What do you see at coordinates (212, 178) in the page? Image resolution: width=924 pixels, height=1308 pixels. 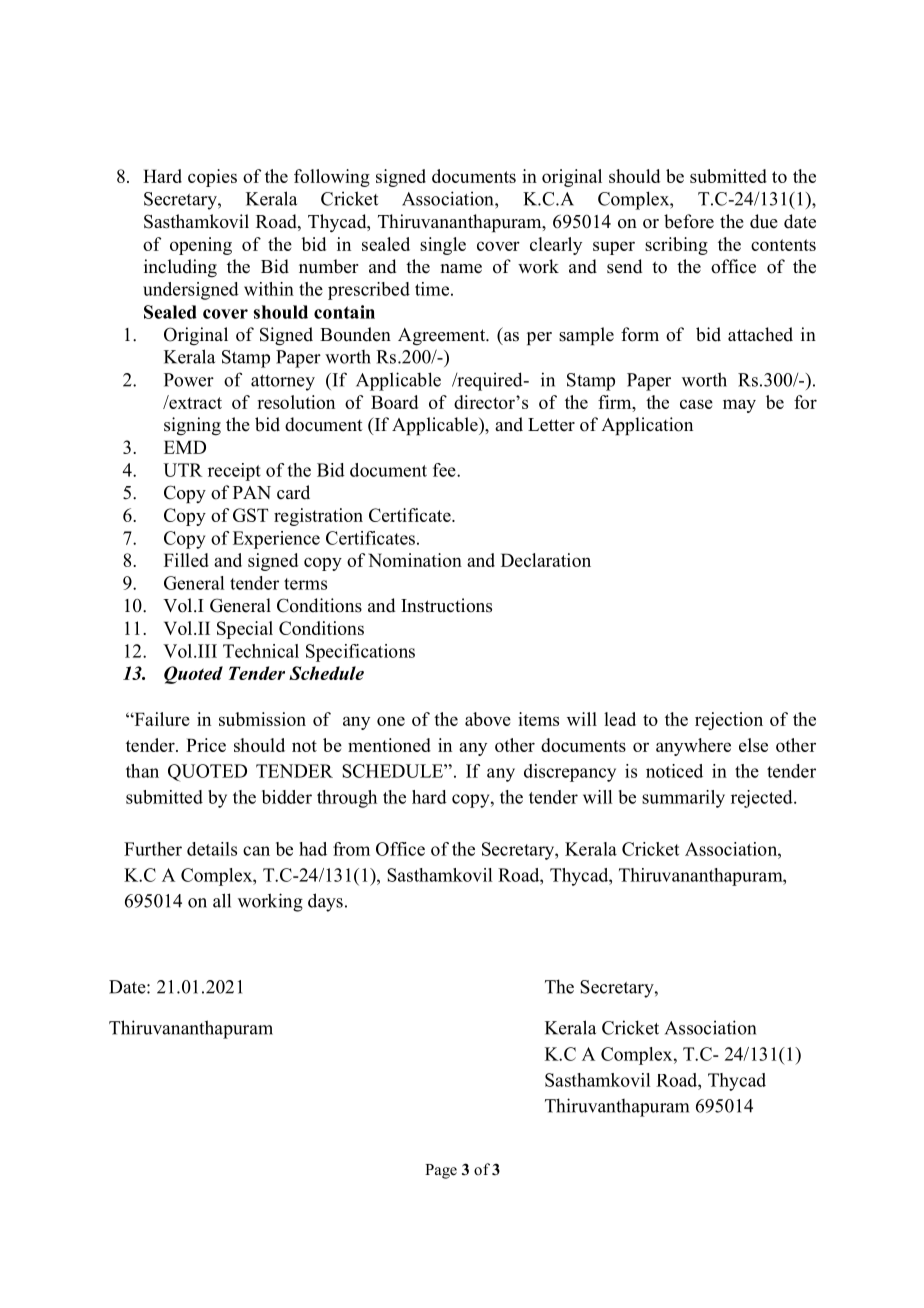 I see `copies` at bounding box center [212, 178].
